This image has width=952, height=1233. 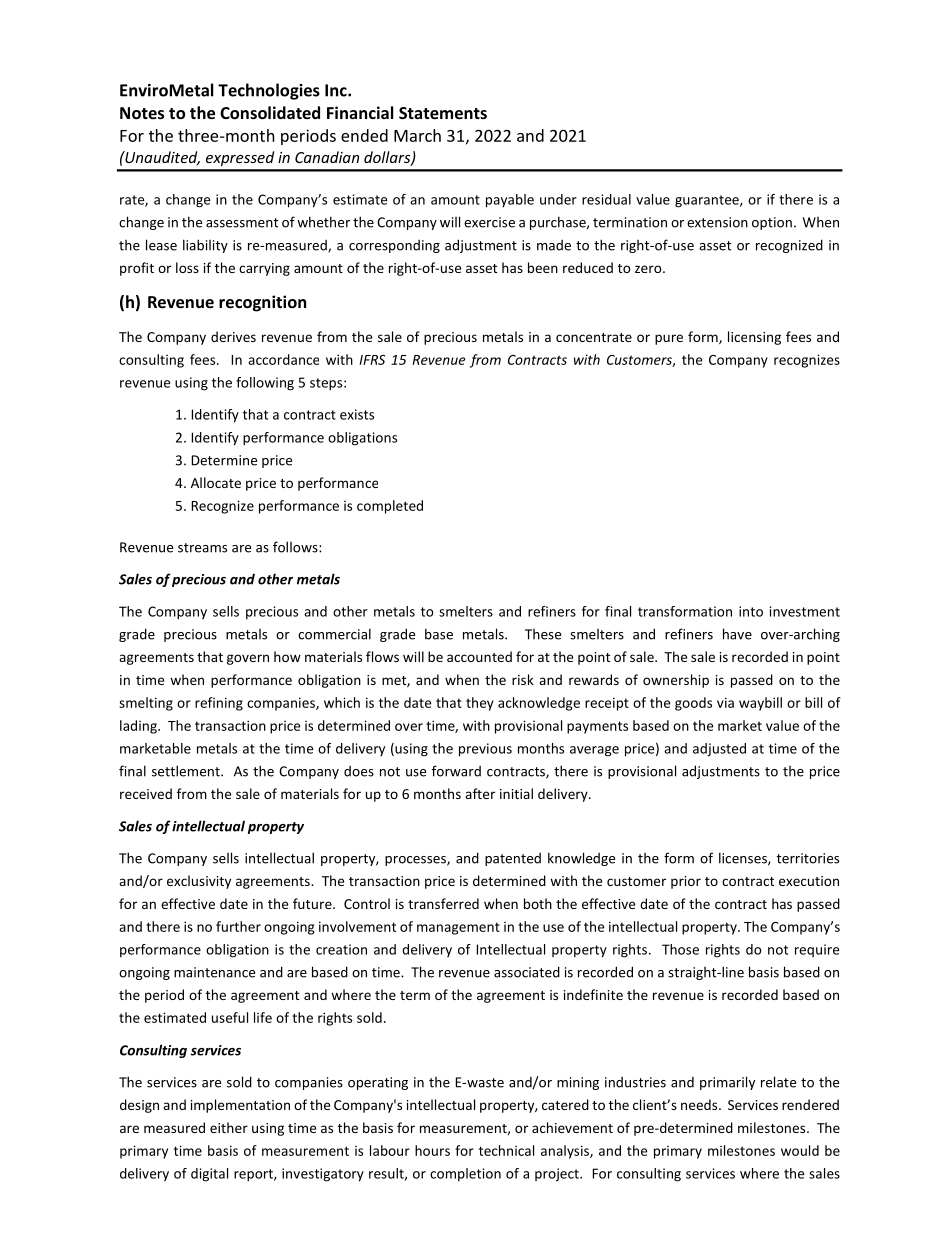 What do you see at coordinates (700, 1104) in the image?
I see `needs` at bounding box center [700, 1104].
